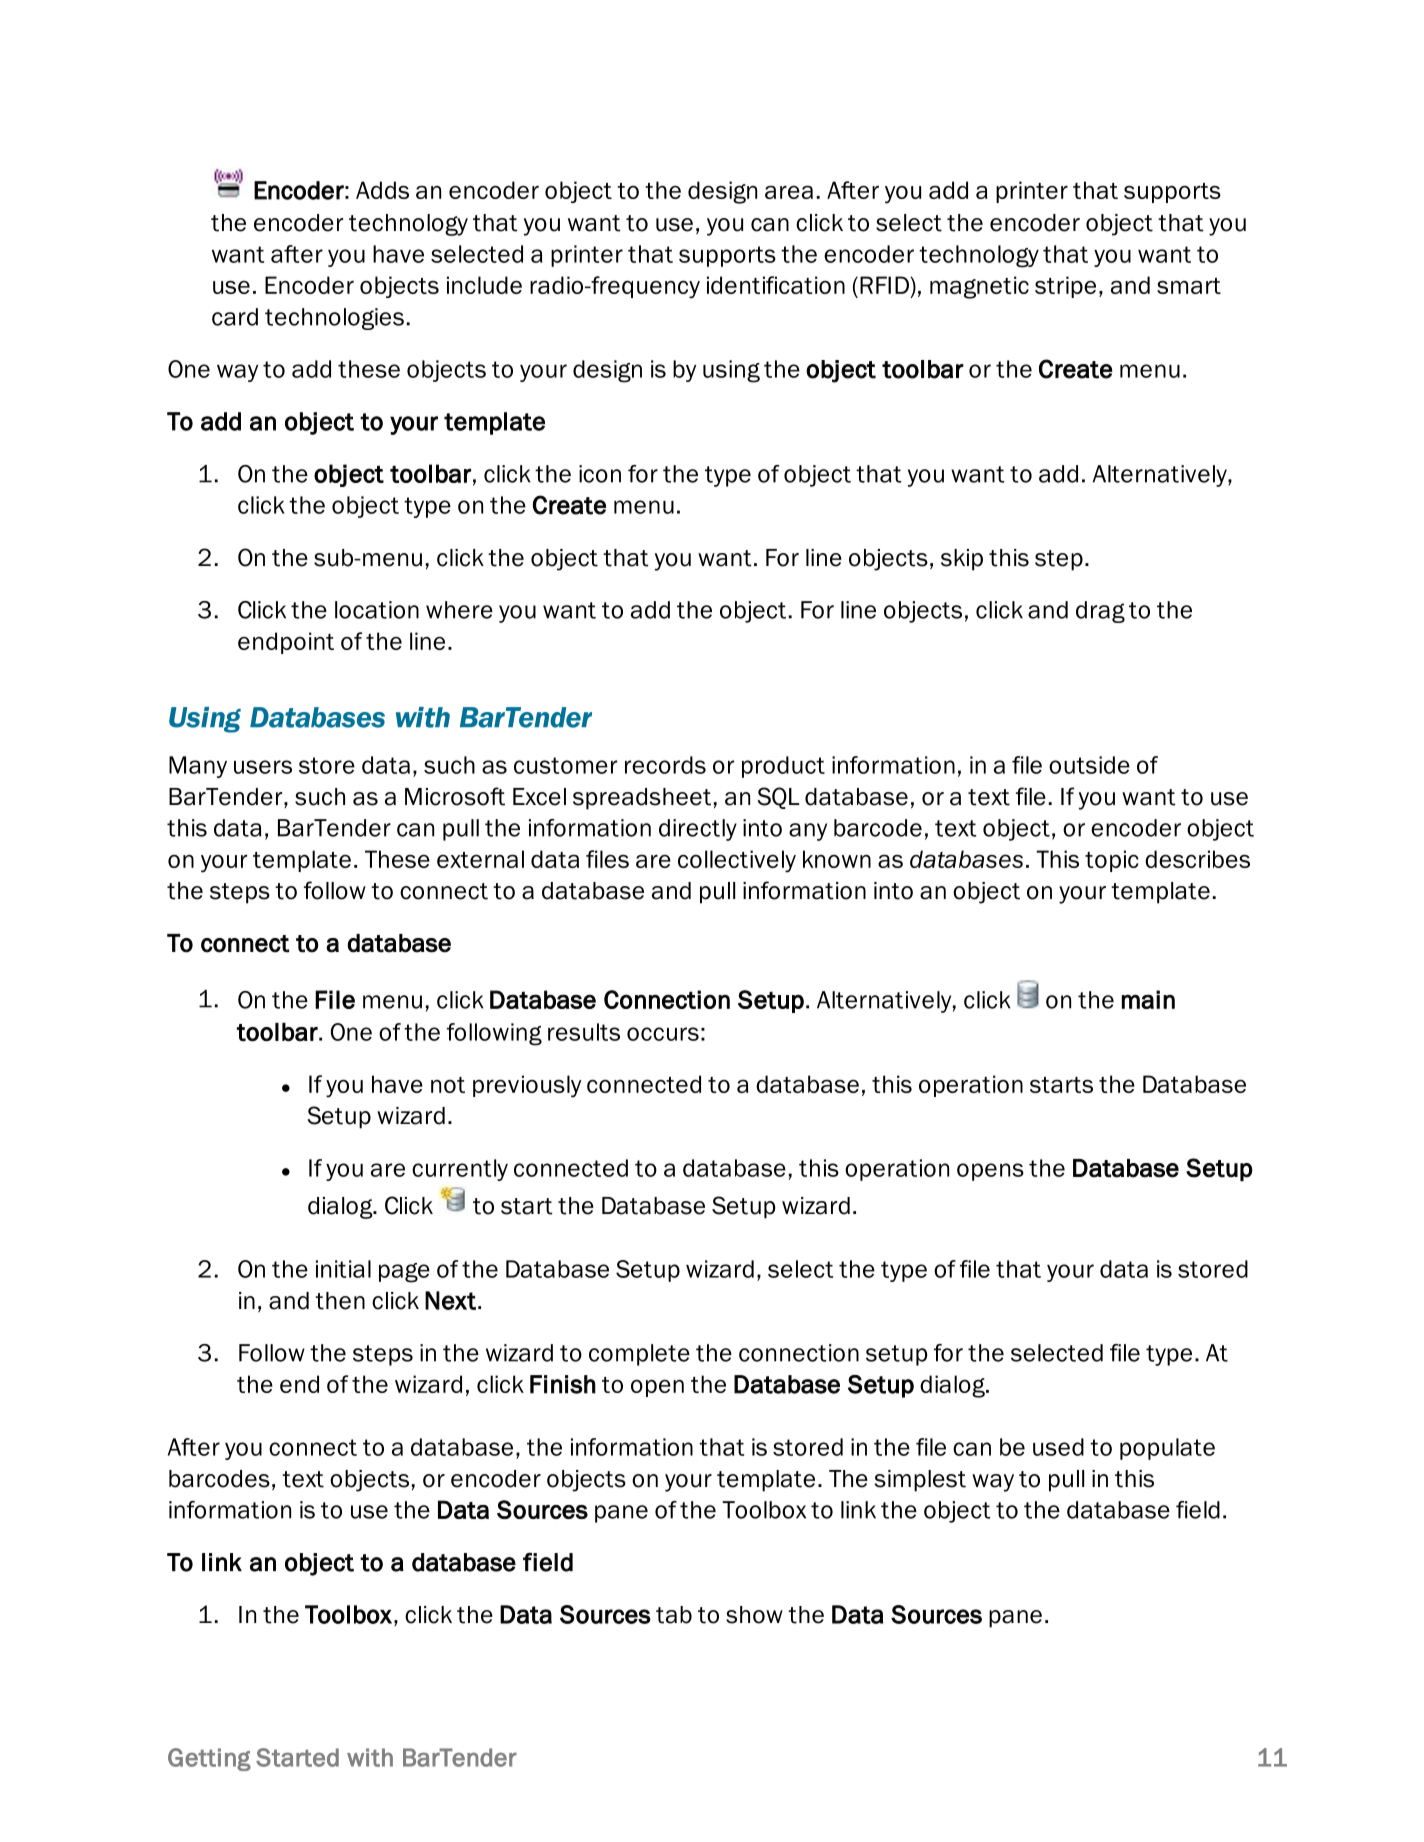  Describe the element at coordinates (663, 1034) in the page. I see `occurs` at that location.
